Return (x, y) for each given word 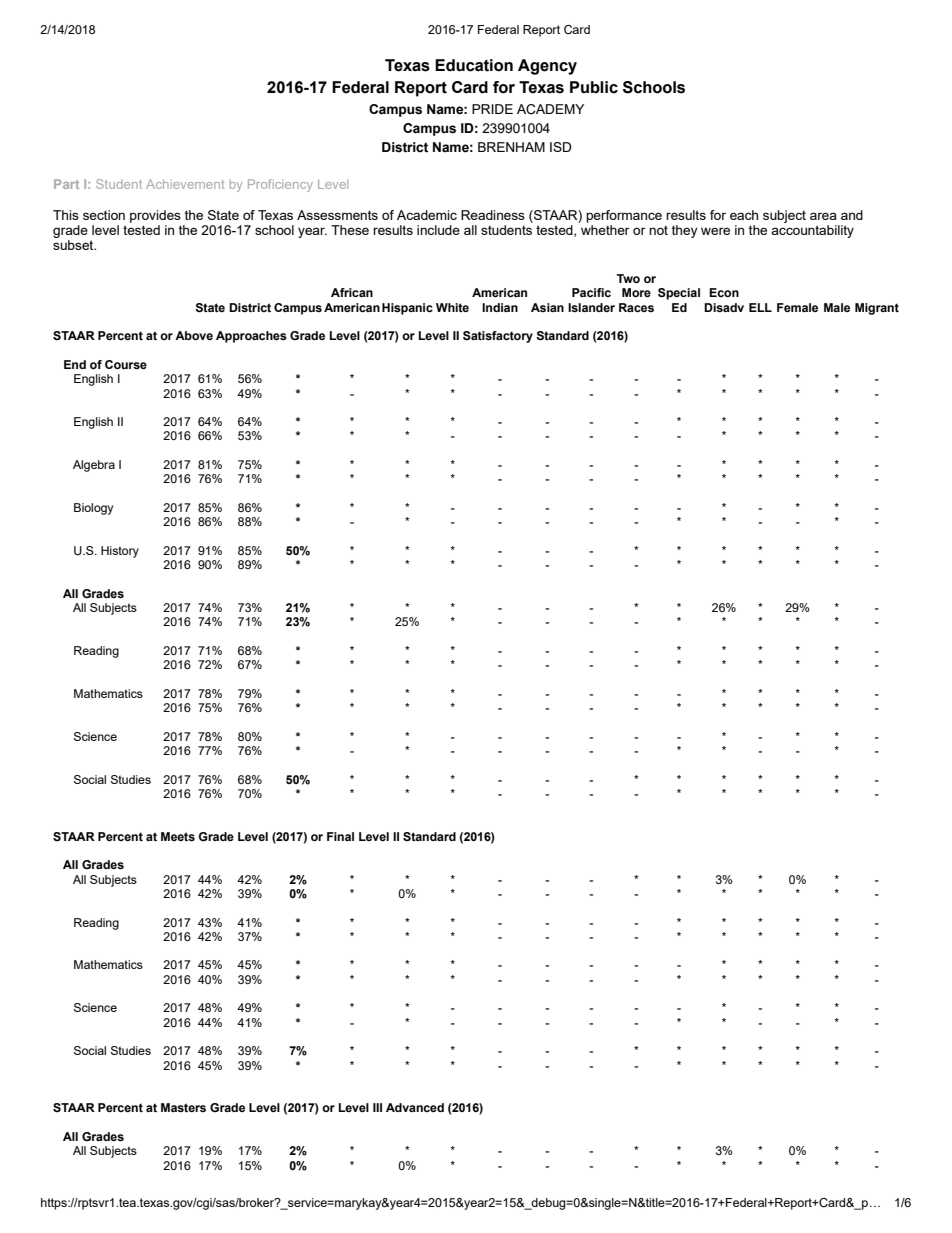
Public (594, 87)
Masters (183, 1107)
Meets (178, 836)
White (452, 307)
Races (636, 307)
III (377, 1107)
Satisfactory (498, 337)
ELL (760, 307)
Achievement (185, 184)
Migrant (877, 309)
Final (340, 836)
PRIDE (492, 109)
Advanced (415, 1107)
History (120, 552)
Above (194, 335)
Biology (93, 509)
